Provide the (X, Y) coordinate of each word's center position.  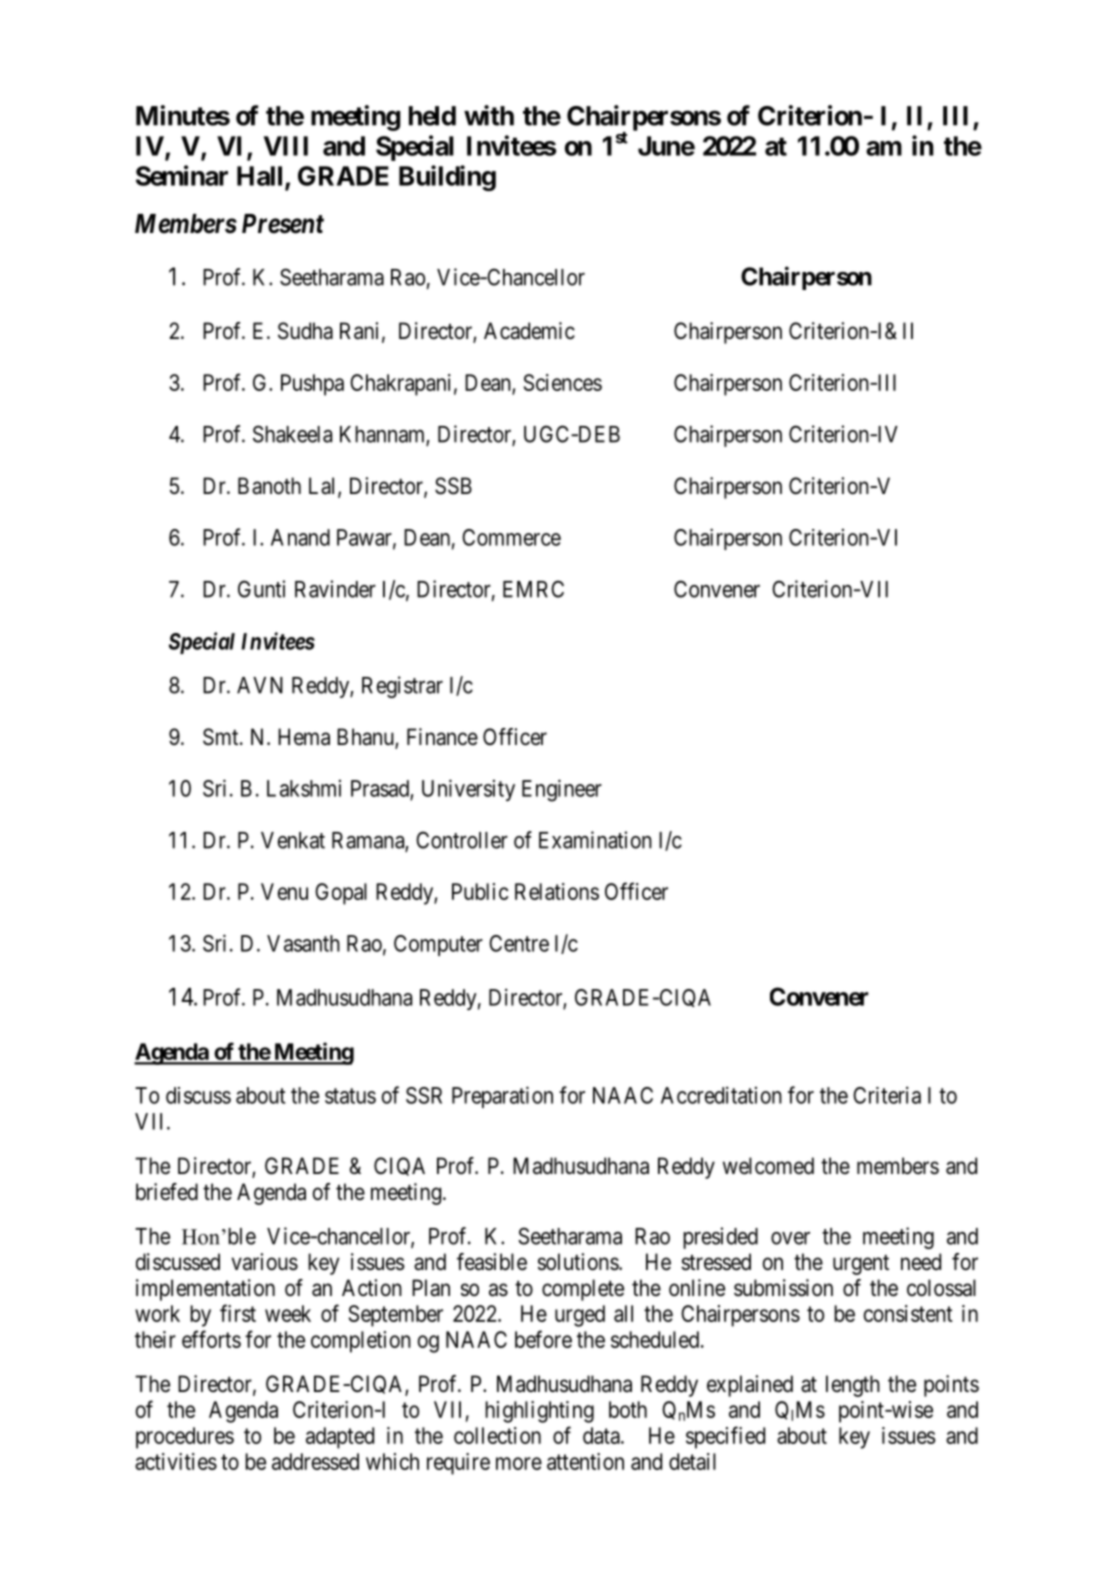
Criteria (887, 1095)
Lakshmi (304, 788)
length (853, 1386)
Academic (529, 331)
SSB (453, 486)
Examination (595, 840)
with (489, 115)
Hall (261, 177)
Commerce (511, 537)
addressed (315, 1461)
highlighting (539, 1412)
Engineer (562, 790)
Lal (324, 487)
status (350, 1096)
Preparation (502, 1097)
